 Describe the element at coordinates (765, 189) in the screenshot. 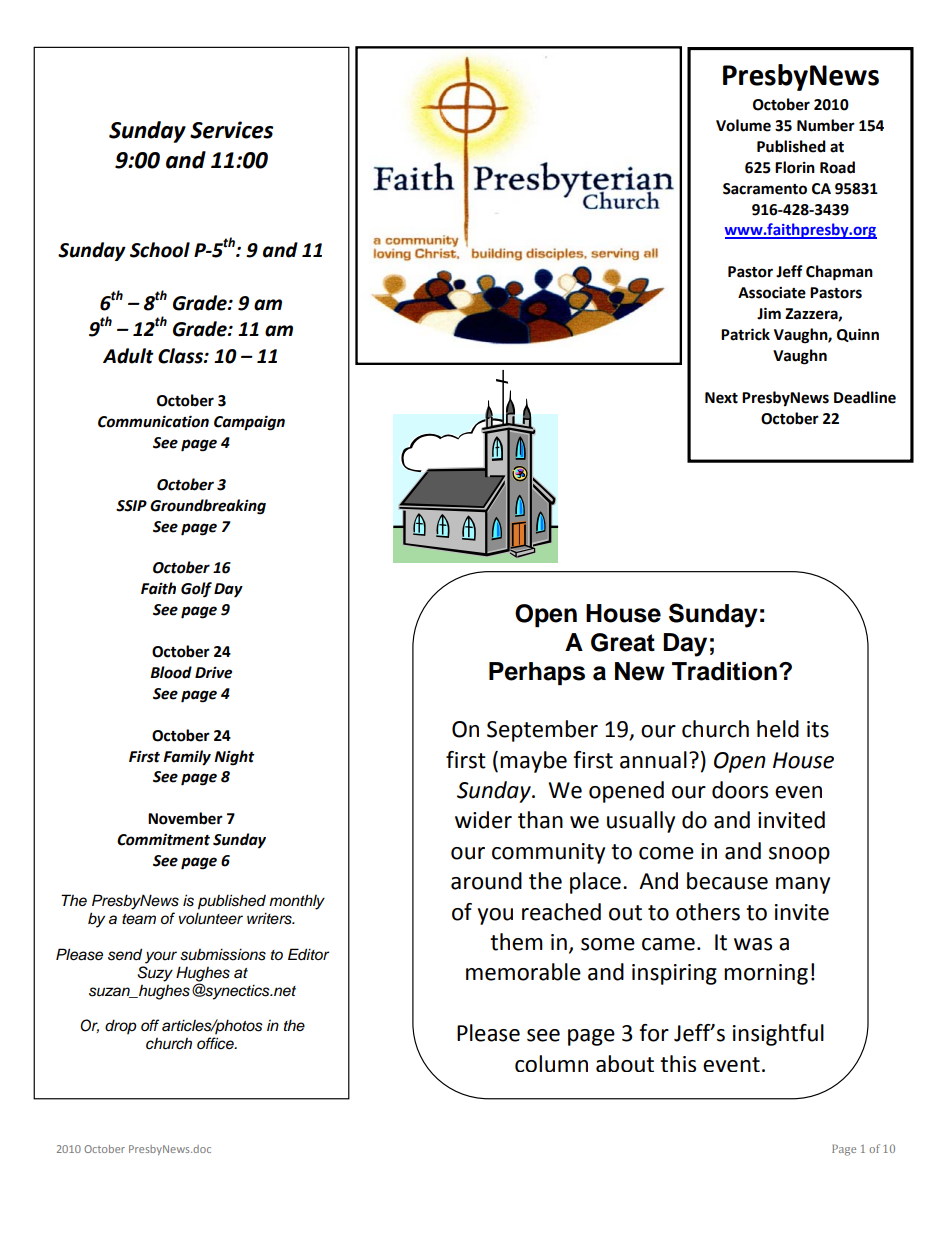

I see `Sacramento` at that location.
